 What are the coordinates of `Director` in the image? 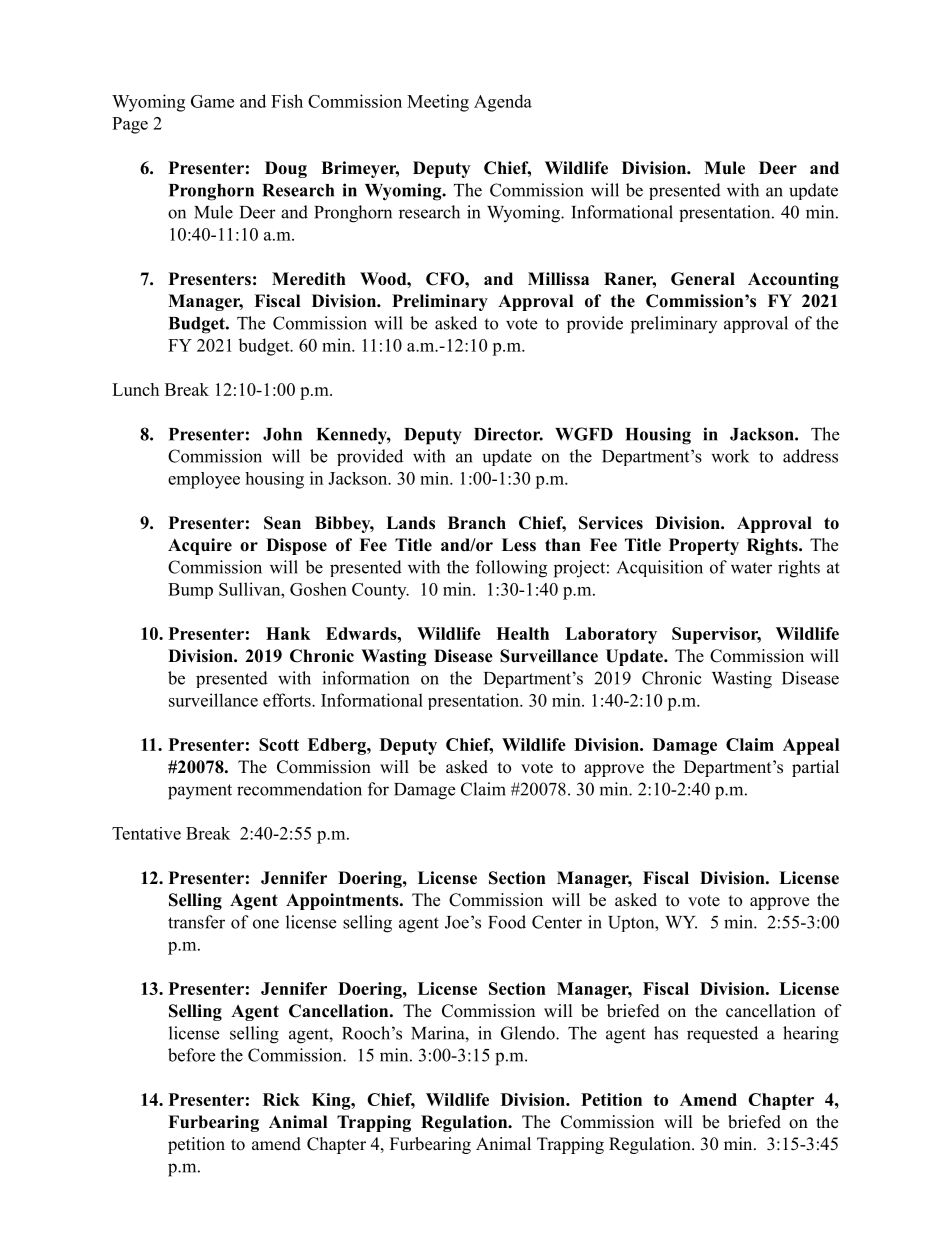 It's located at (508, 434).
